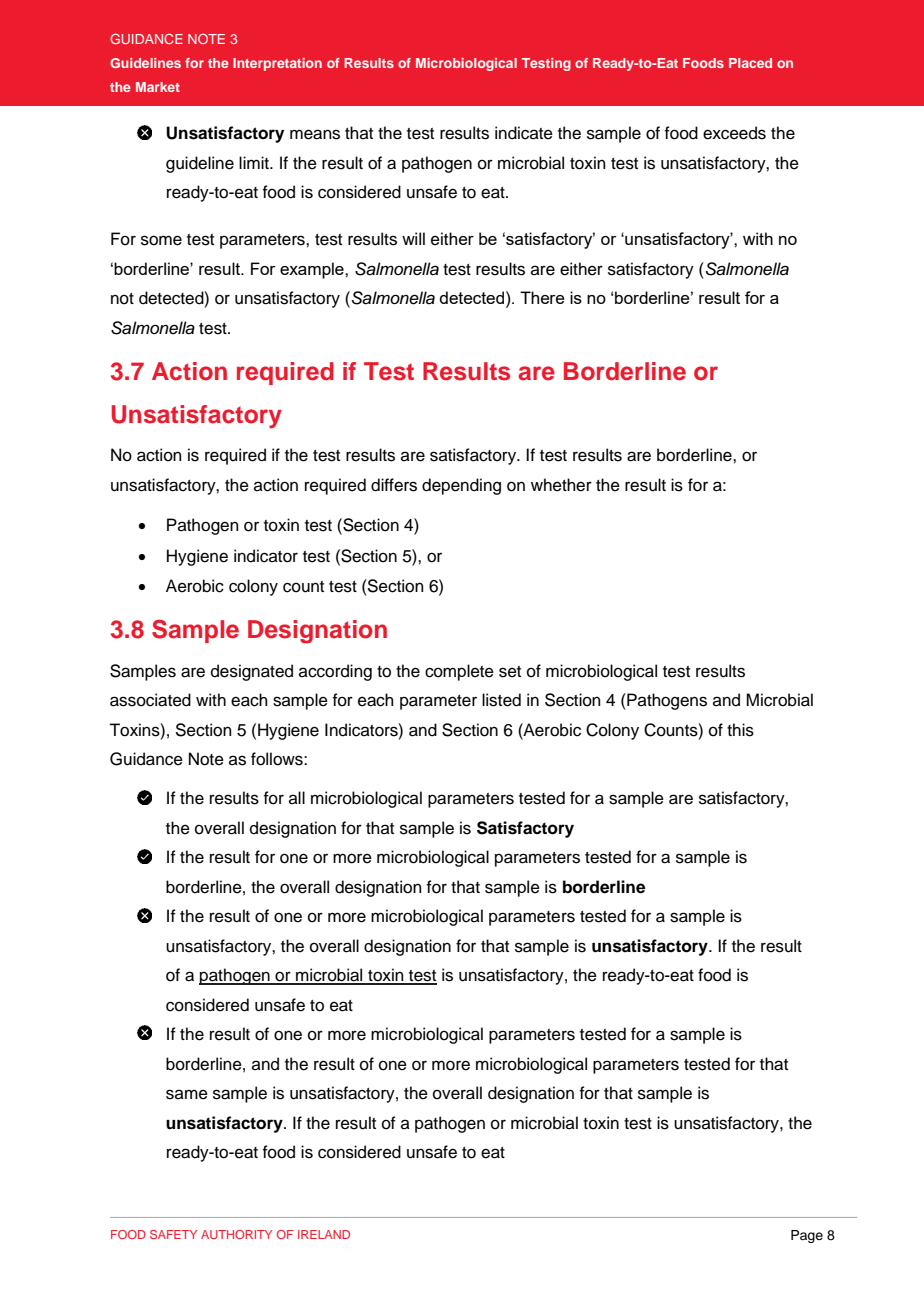  What do you see at coordinates (740, 730) in the document?
I see `this` at bounding box center [740, 730].
